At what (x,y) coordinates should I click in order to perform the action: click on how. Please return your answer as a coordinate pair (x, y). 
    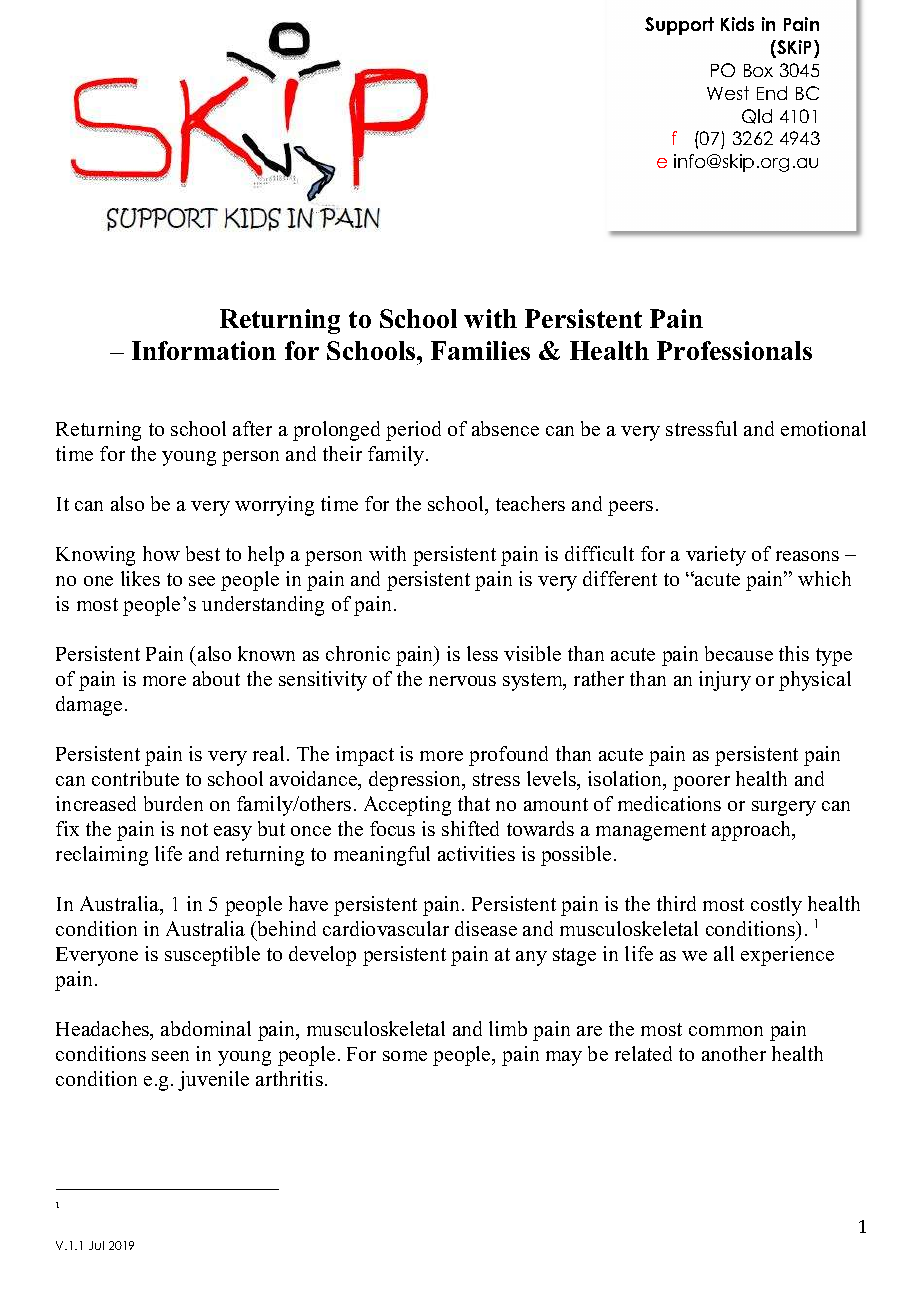
    Looking at the image, I should click on (161, 553).
